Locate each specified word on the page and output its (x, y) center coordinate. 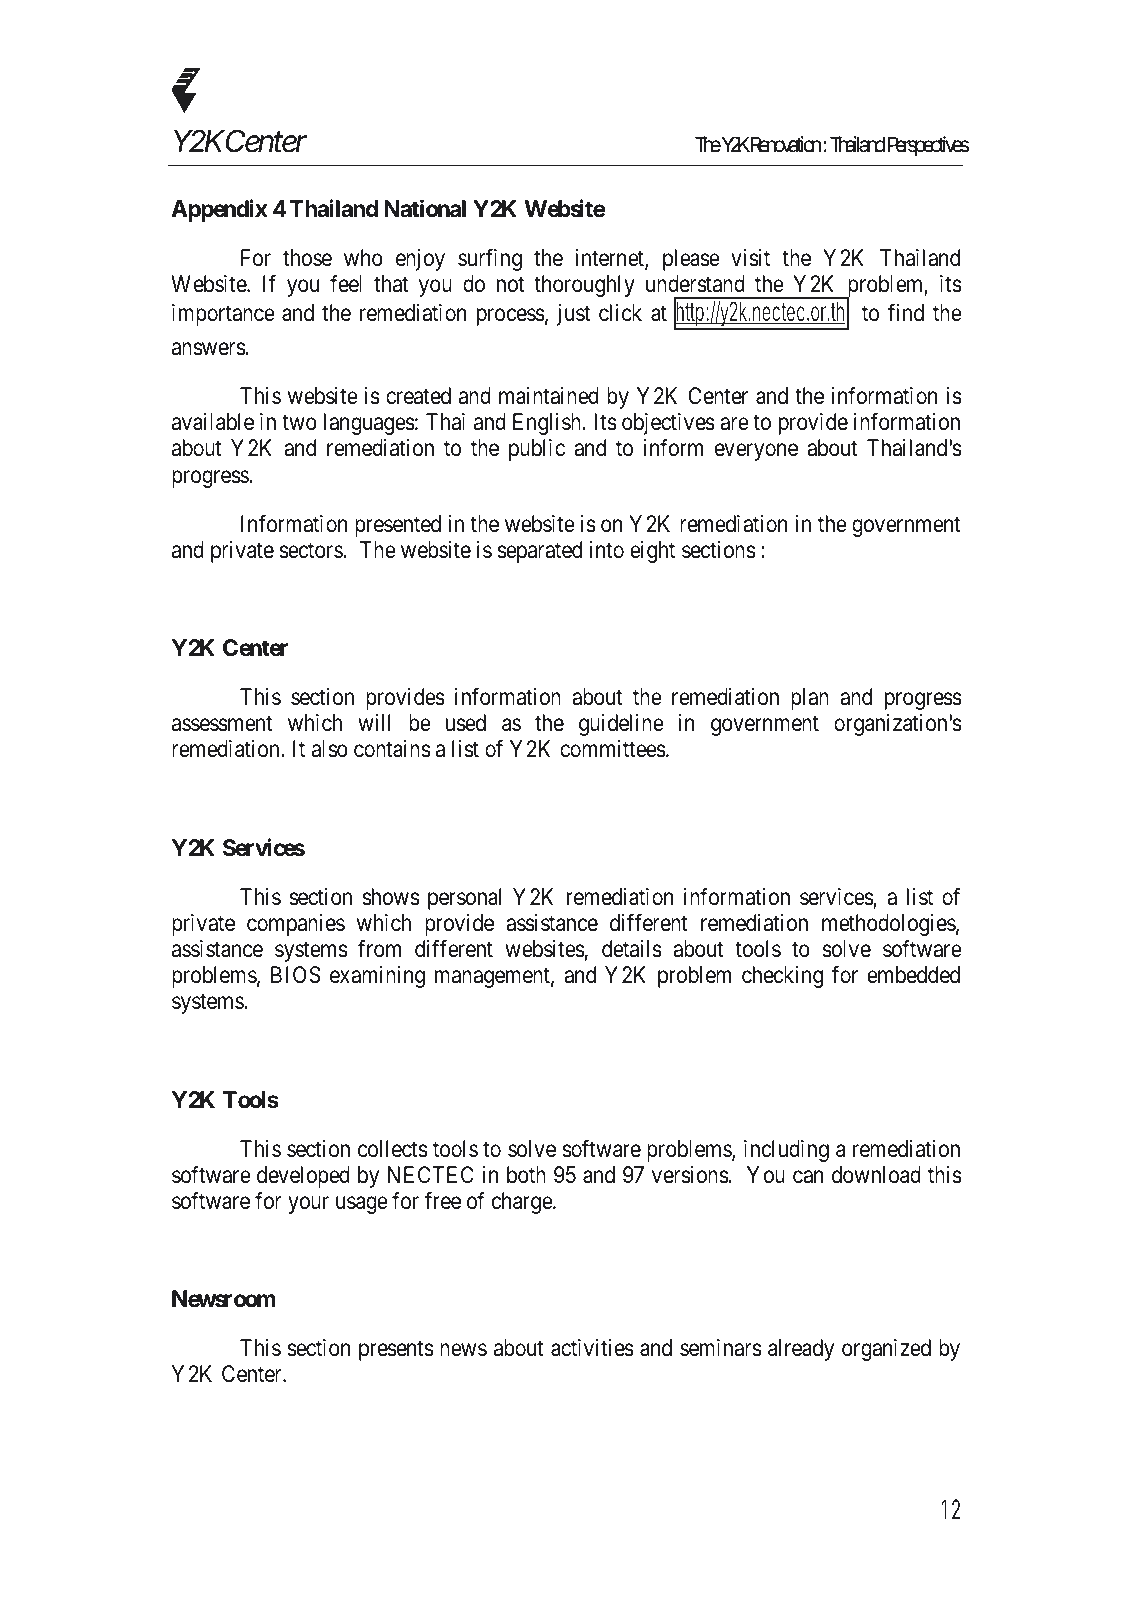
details (632, 949)
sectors (311, 551)
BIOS (296, 975)
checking (782, 977)
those (307, 258)
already (801, 1350)
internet (610, 259)
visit (750, 258)
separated (539, 552)
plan (810, 699)
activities (592, 1348)
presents (396, 1351)
